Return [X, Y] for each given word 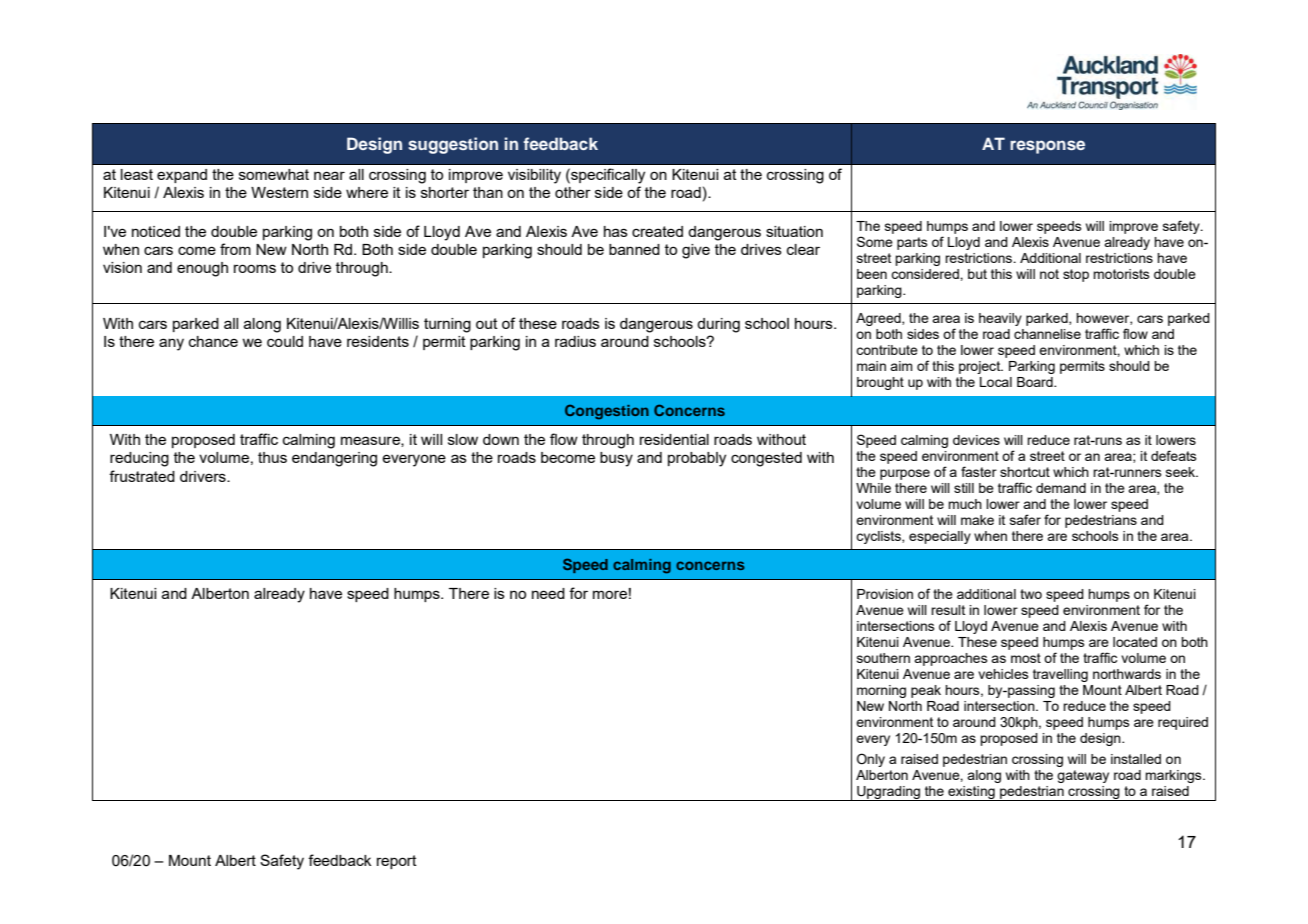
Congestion [607, 412]
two [1031, 594]
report [397, 862]
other [573, 192]
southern [883, 658]
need [548, 593]
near [329, 175]
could [285, 341]
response [1047, 147]
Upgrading [888, 793]
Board [1036, 382]
